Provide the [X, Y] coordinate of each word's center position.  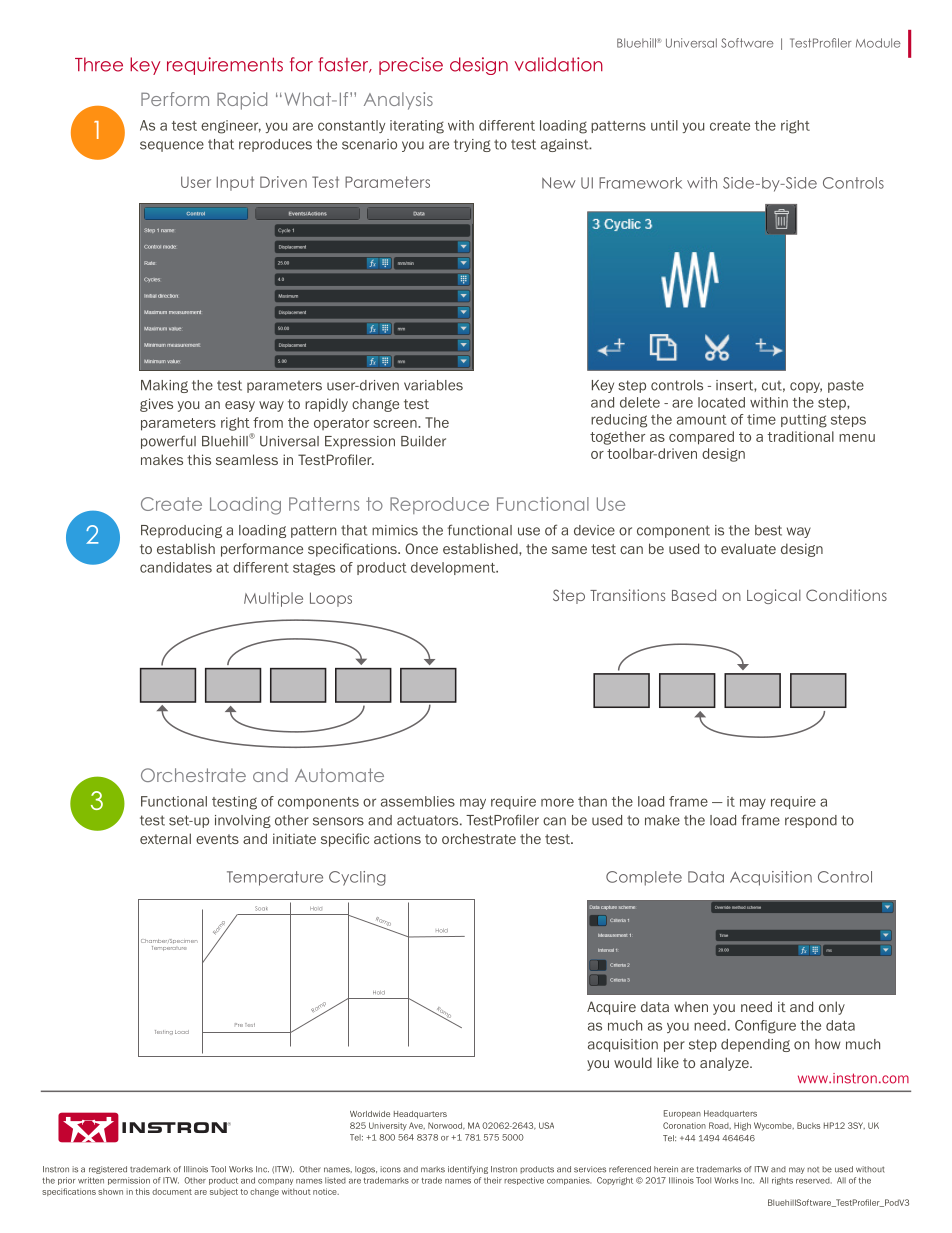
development [454, 568]
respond [811, 821]
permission [129, 1181]
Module [878, 43]
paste [846, 386]
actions [397, 838]
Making [164, 386]
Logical [774, 596]
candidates [176, 567]
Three [99, 64]
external [165, 838]
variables [433, 385]
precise [411, 66]
